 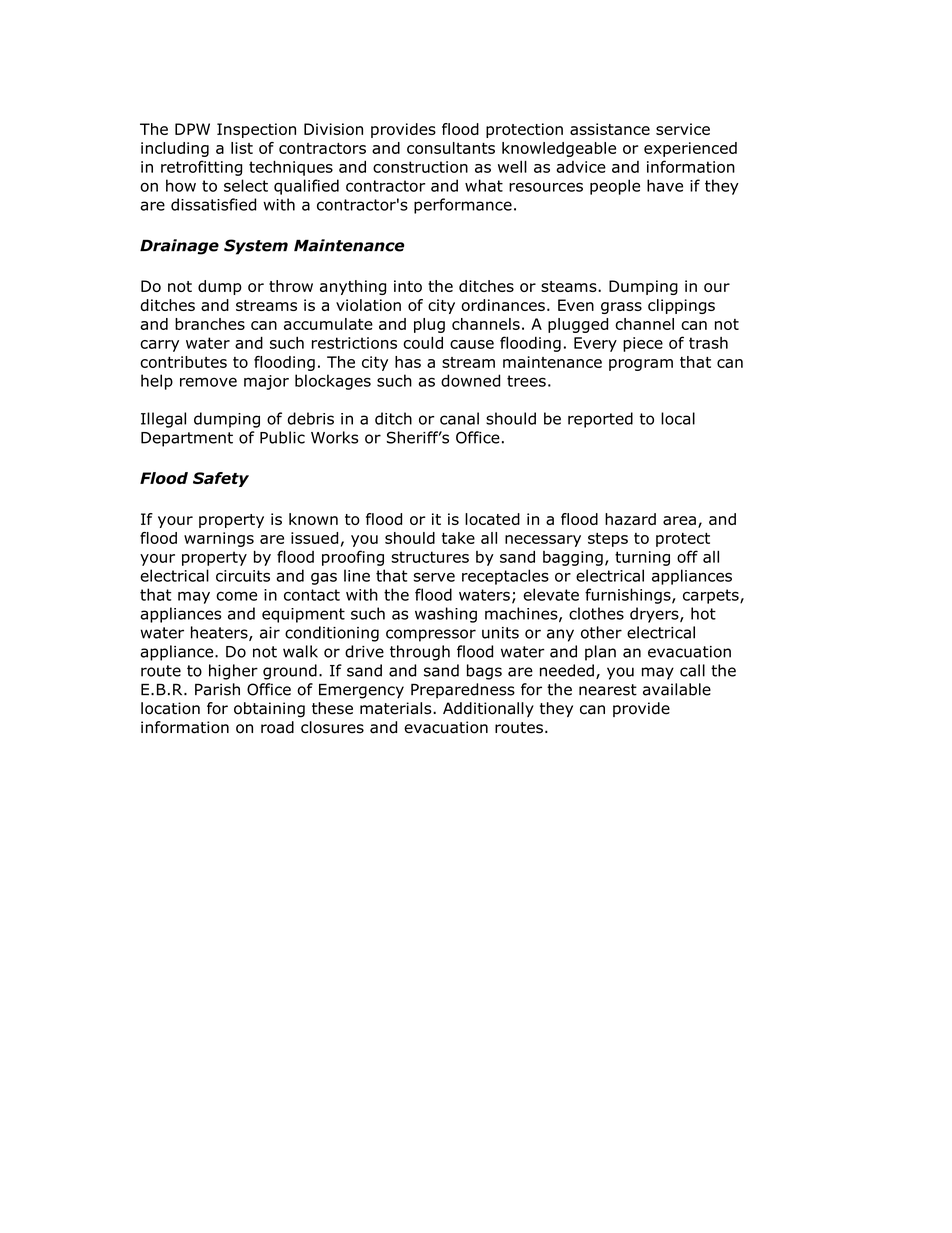 I want to click on branches, so click(x=210, y=324).
